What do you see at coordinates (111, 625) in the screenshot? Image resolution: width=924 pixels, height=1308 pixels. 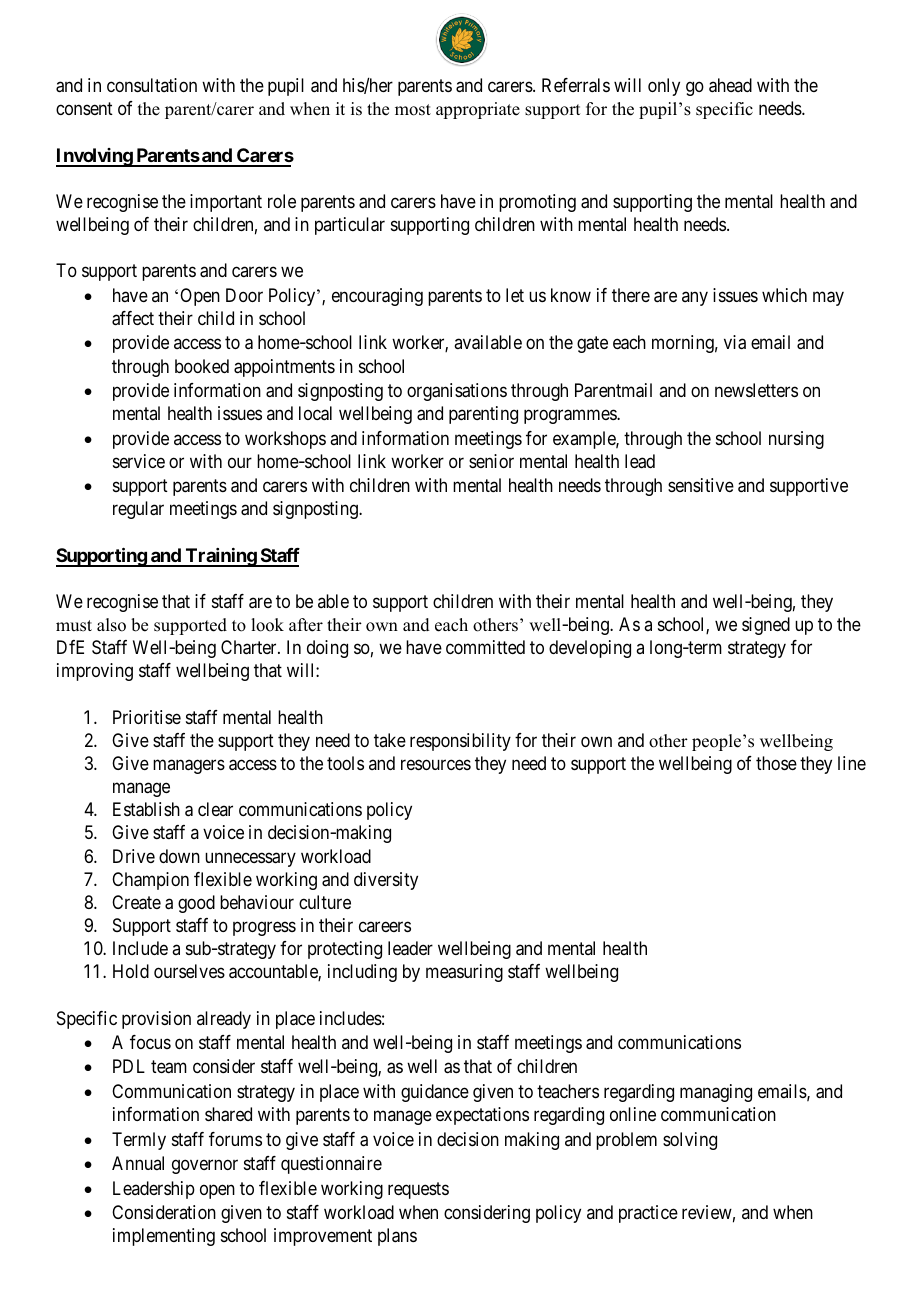 I see `also` at bounding box center [111, 625].
